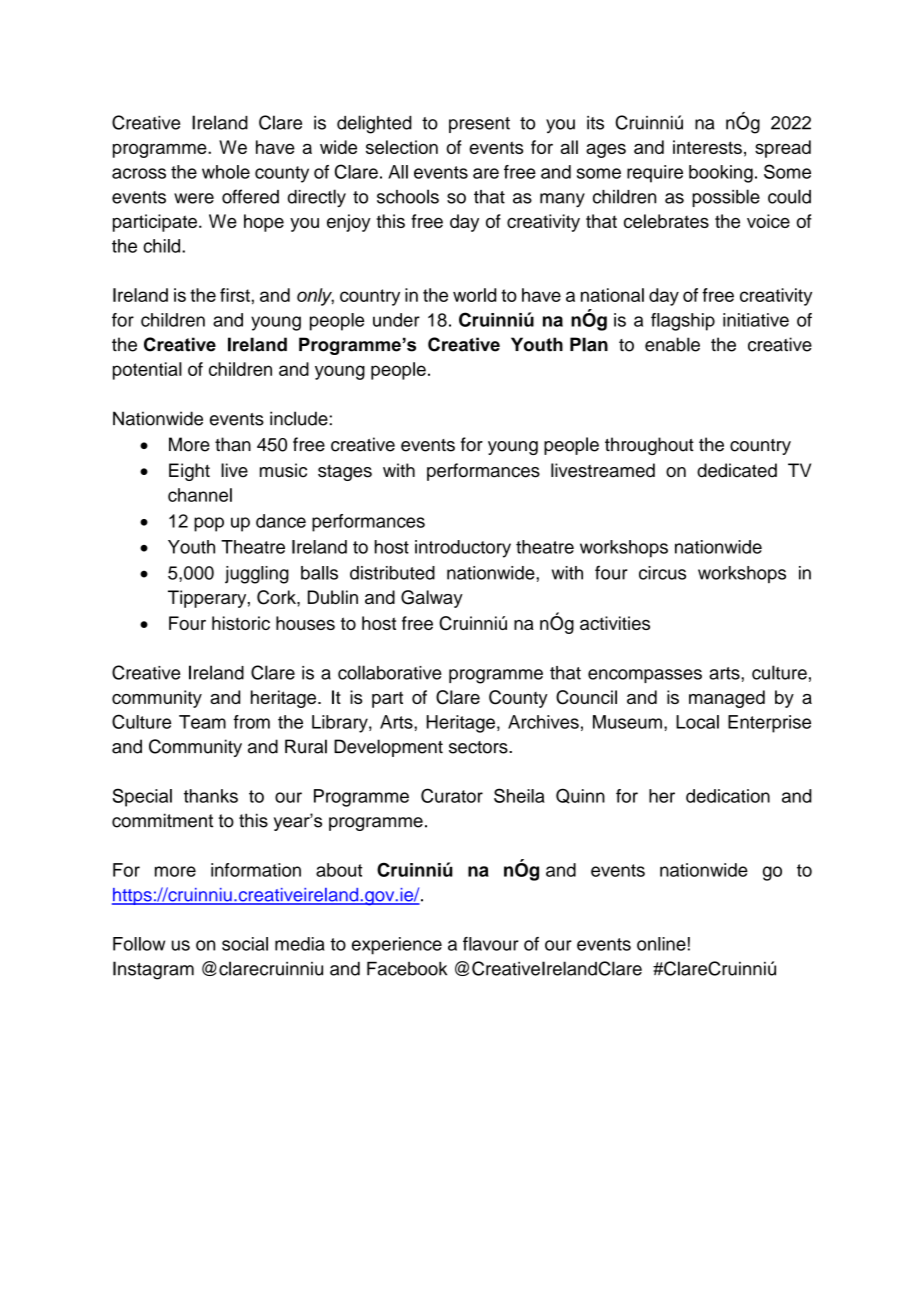  What do you see at coordinates (737, 470) in the screenshot?
I see `dedicated` at bounding box center [737, 470].
